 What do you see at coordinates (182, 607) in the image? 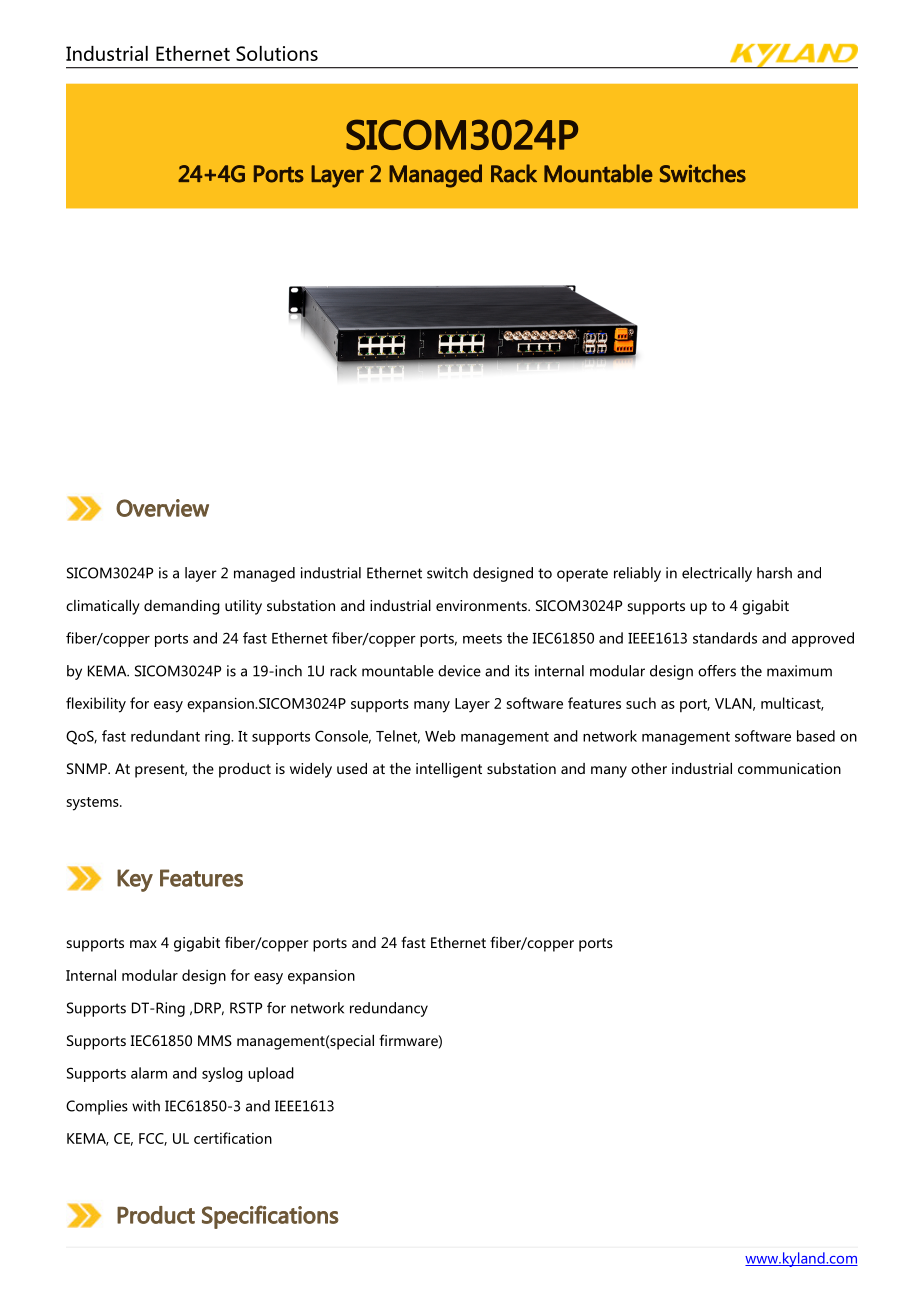
I see `demanding` at bounding box center [182, 607].
